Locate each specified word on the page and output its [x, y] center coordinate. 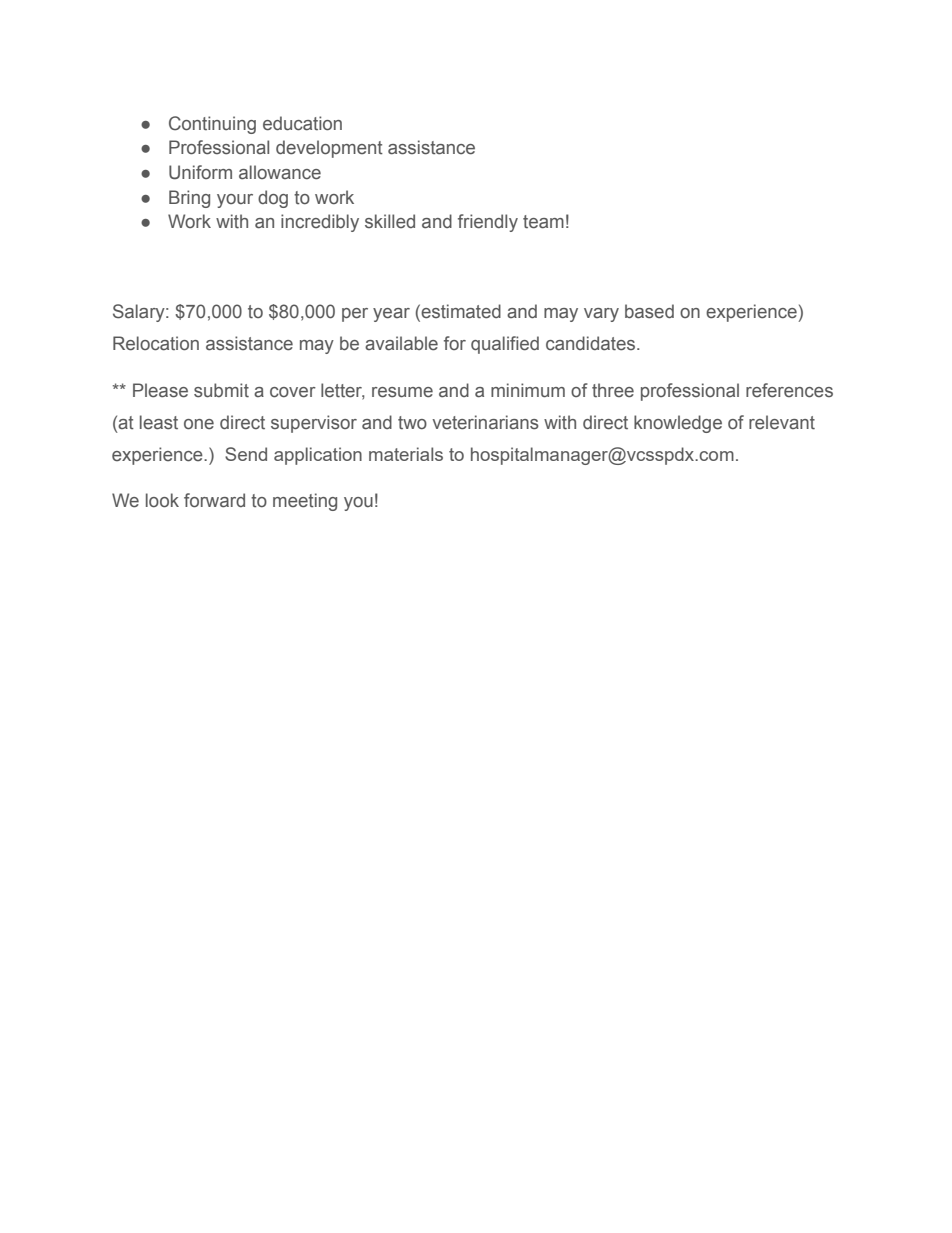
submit [221, 390]
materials [406, 454]
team [543, 222]
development [329, 149]
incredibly [320, 223]
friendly [488, 223]
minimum [528, 390]
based [649, 311]
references [789, 390]
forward [214, 500]
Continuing [212, 125]
